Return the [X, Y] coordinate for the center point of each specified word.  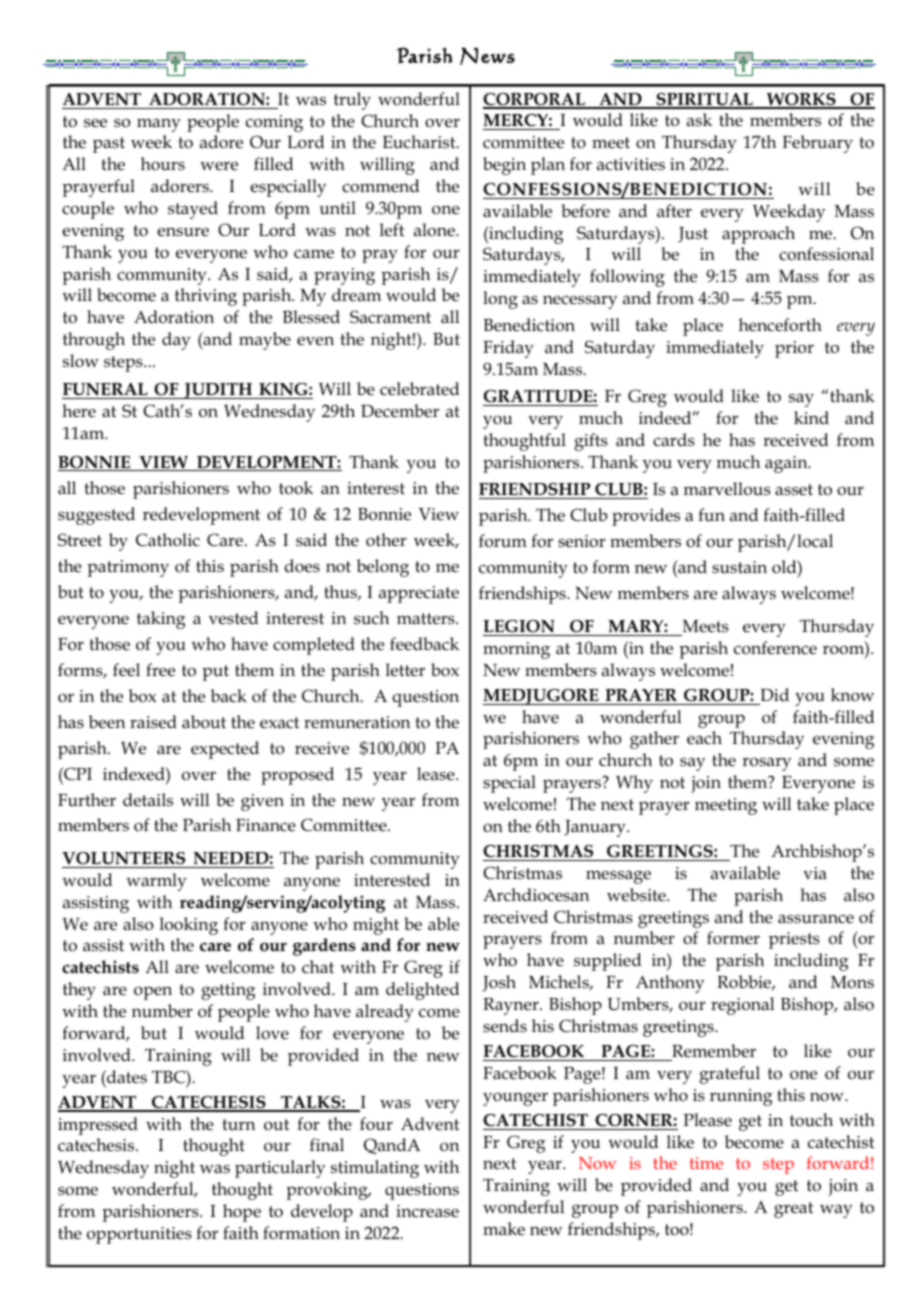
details [148, 800]
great [793, 1210]
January [596, 828]
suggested [96, 516]
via [815, 873]
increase [427, 1211]
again [787, 464]
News [487, 56]
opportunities [139, 1235]
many [159, 125]
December [400, 411]
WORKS [801, 100]
